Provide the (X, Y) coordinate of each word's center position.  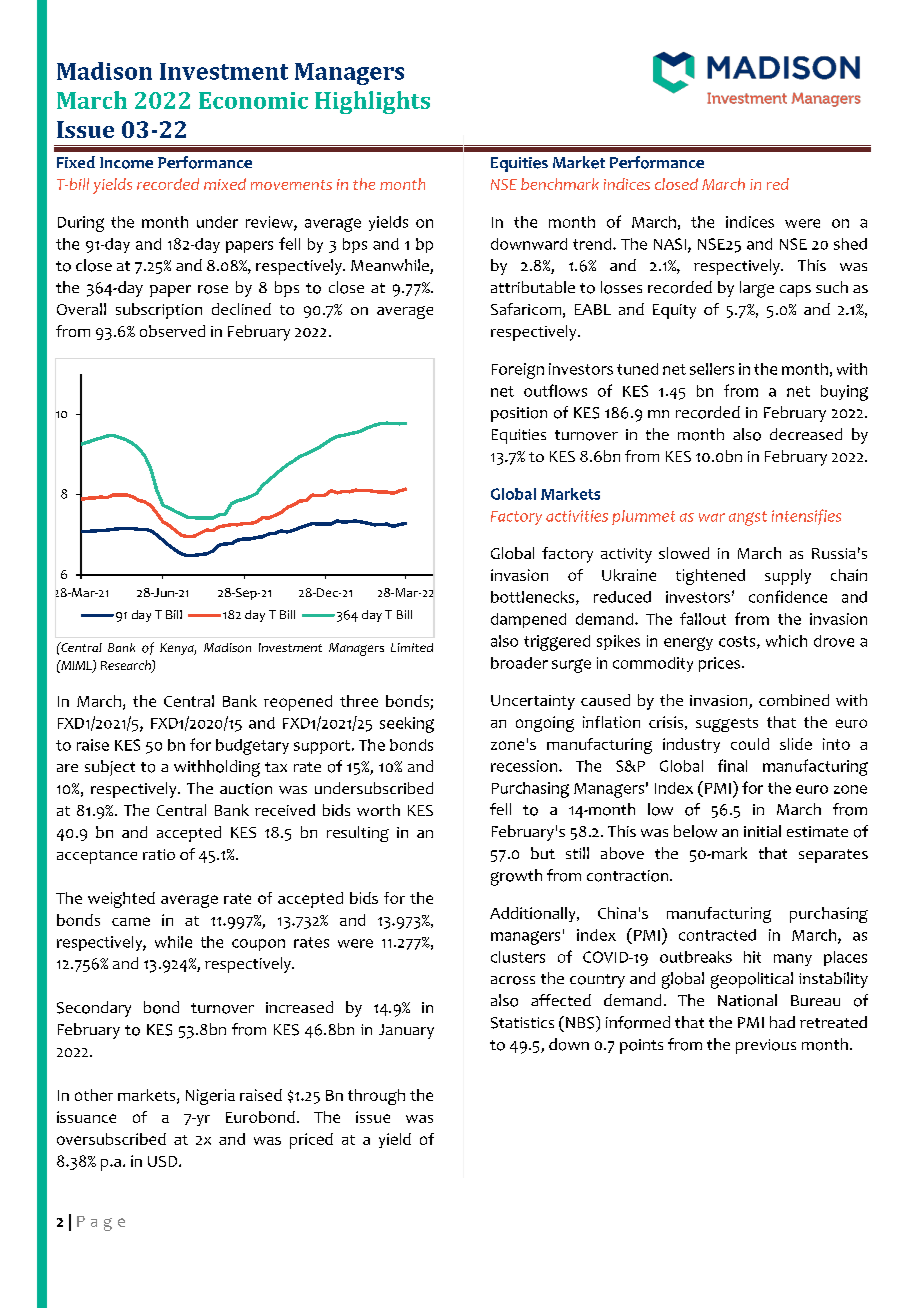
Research (127, 666)
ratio (159, 854)
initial (762, 831)
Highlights (372, 102)
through (376, 1097)
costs (738, 642)
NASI (671, 245)
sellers (712, 369)
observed (172, 331)
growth (516, 877)
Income (126, 163)
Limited (412, 647)
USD (164, 1161)
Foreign (518, 371)
